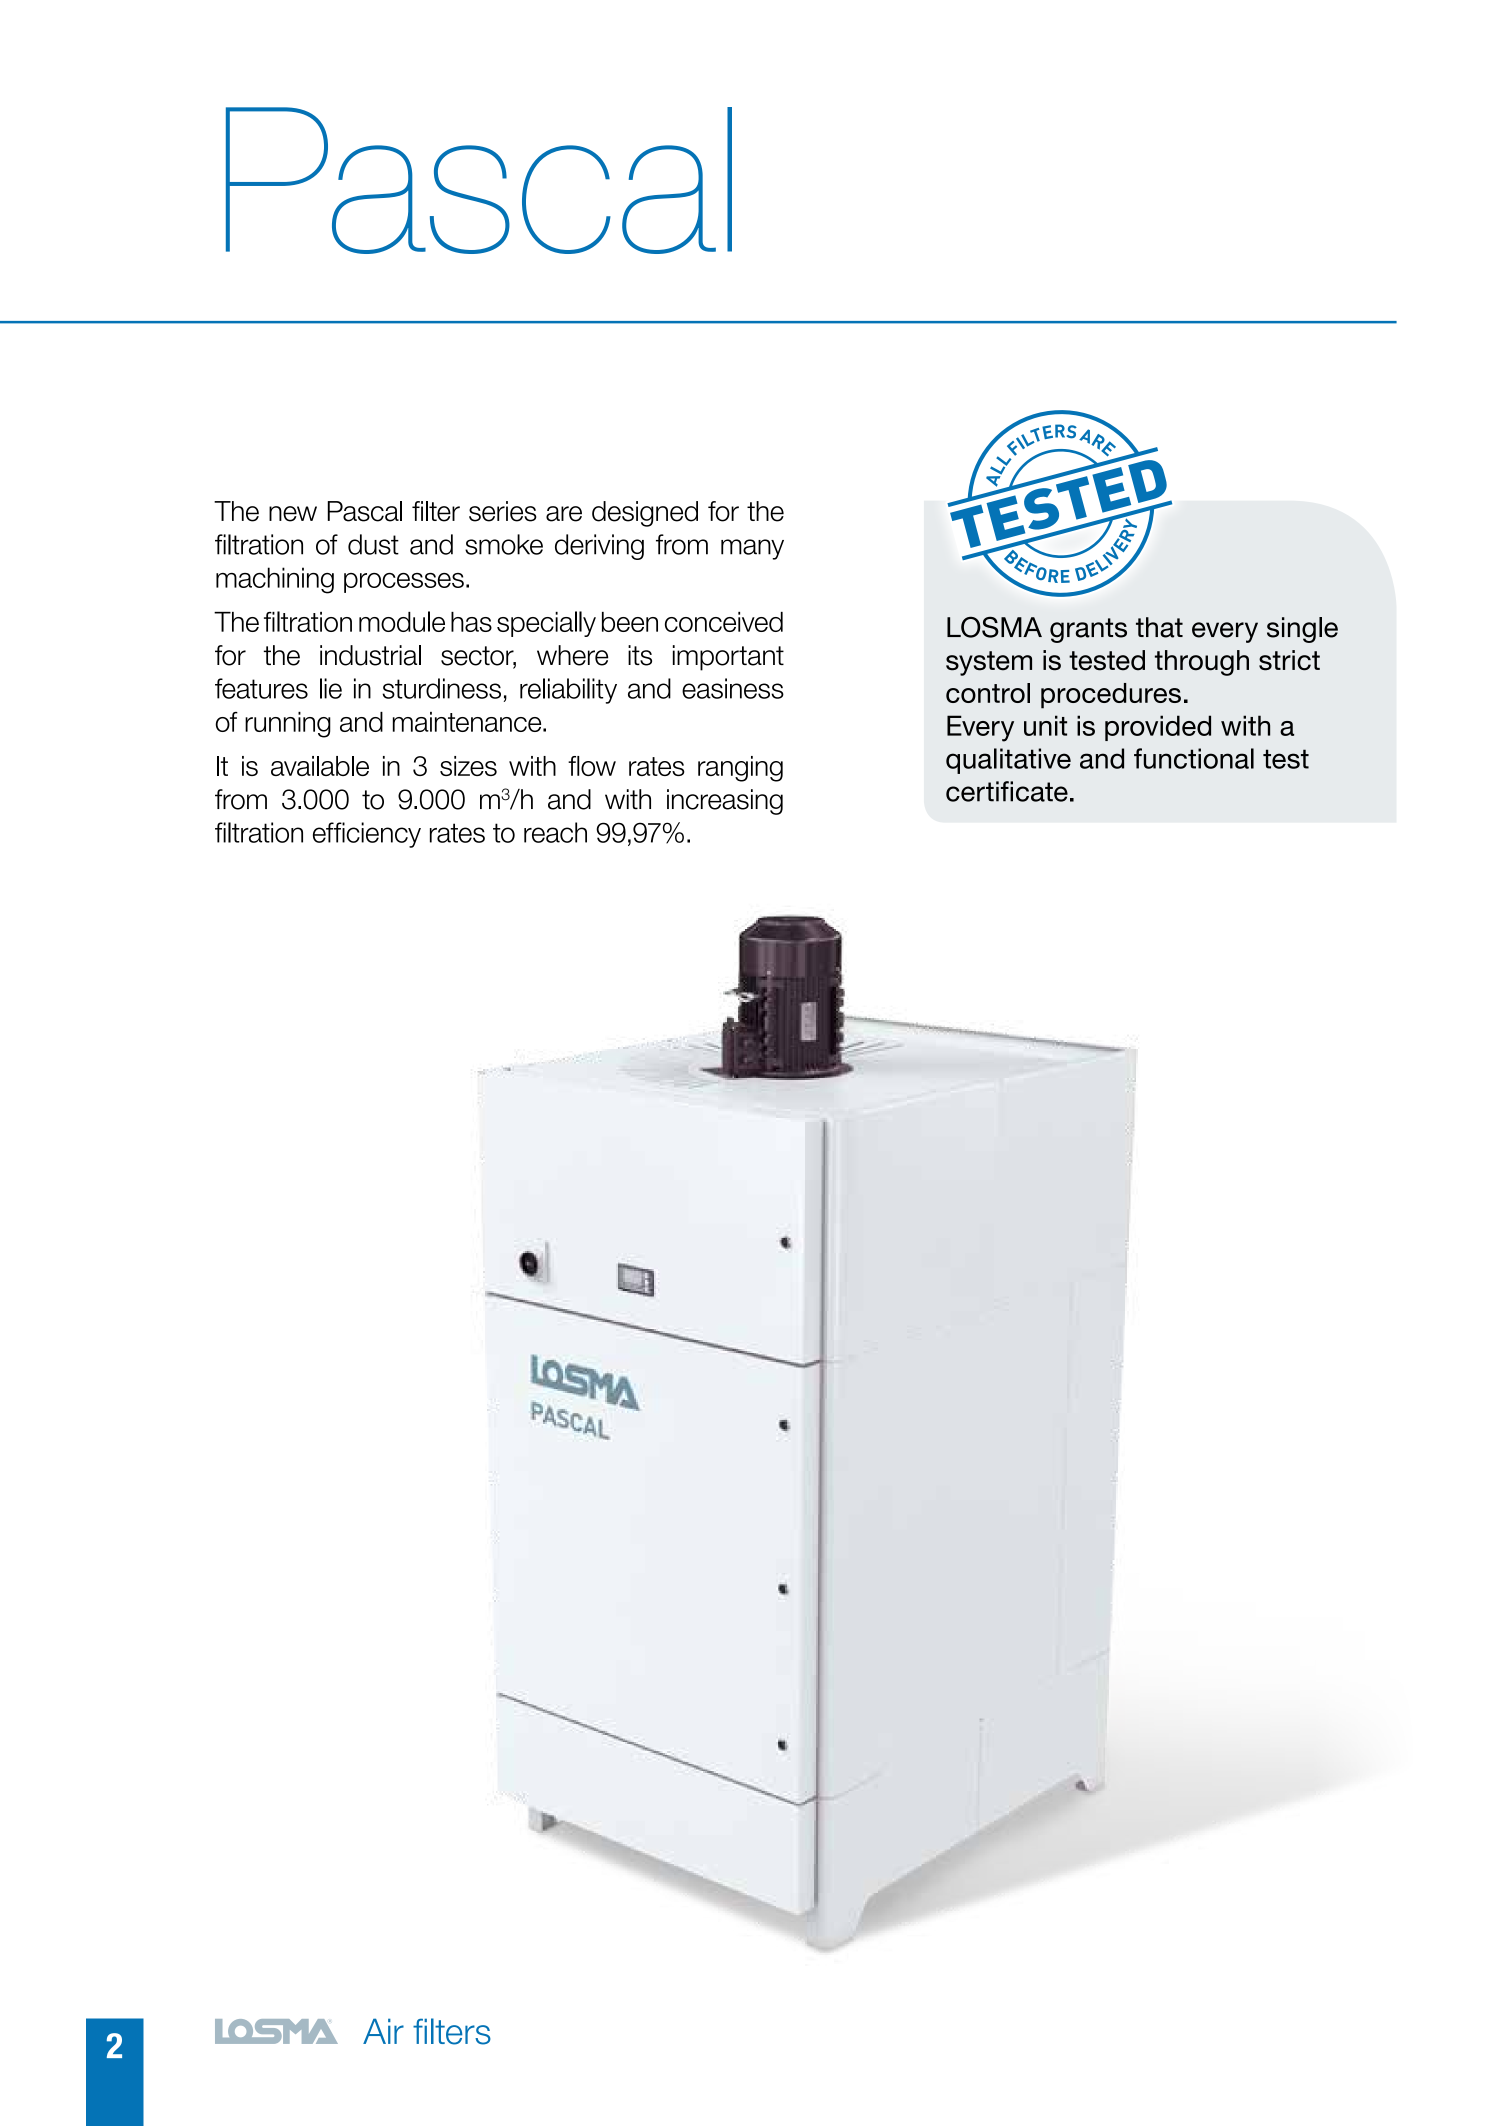 The image size is (1504, 2126). I want to click on processes, so click(404, 583).
